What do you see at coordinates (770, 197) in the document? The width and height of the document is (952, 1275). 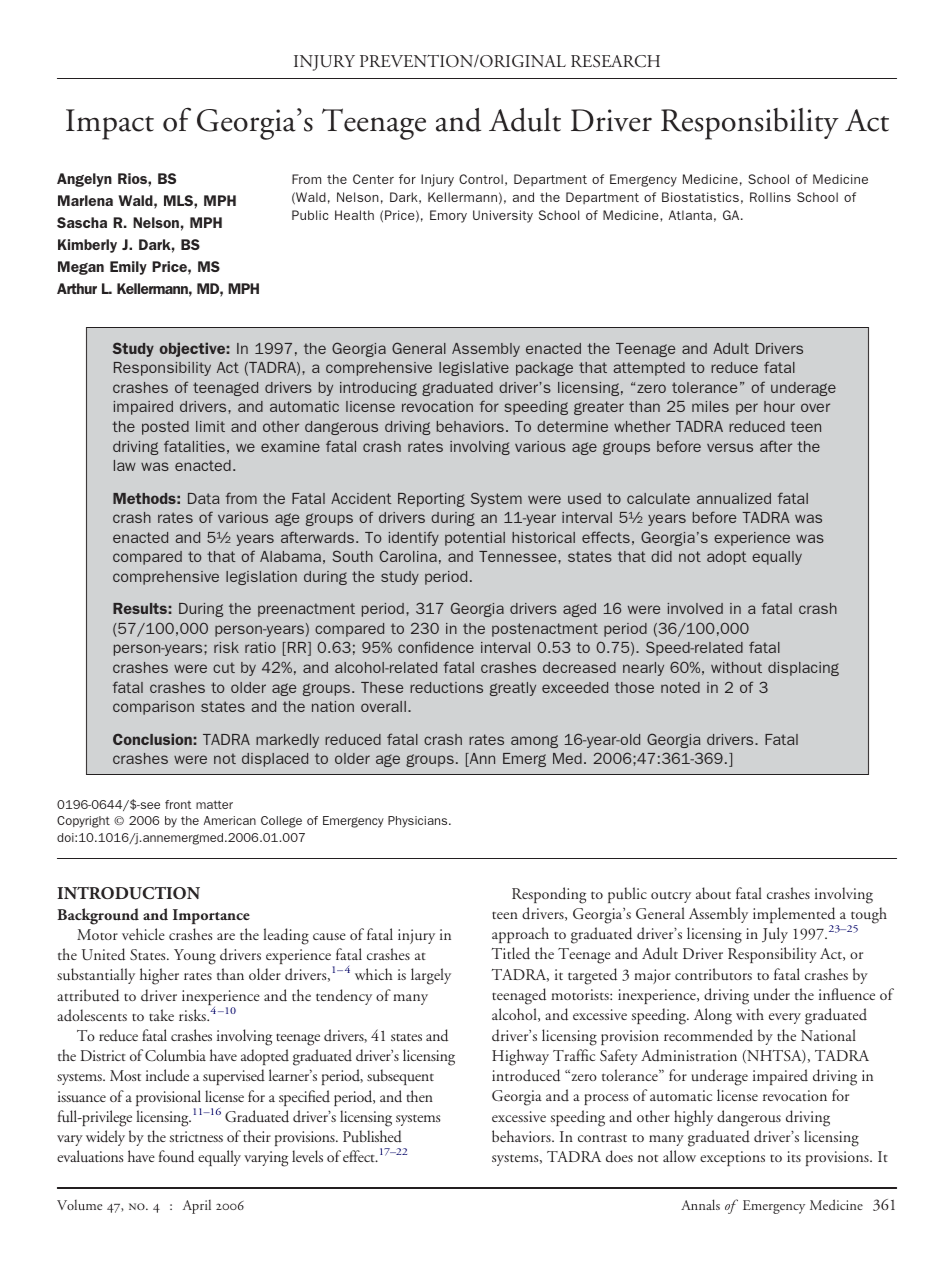 I see `Rollins` at bounding box center [770, 197].
